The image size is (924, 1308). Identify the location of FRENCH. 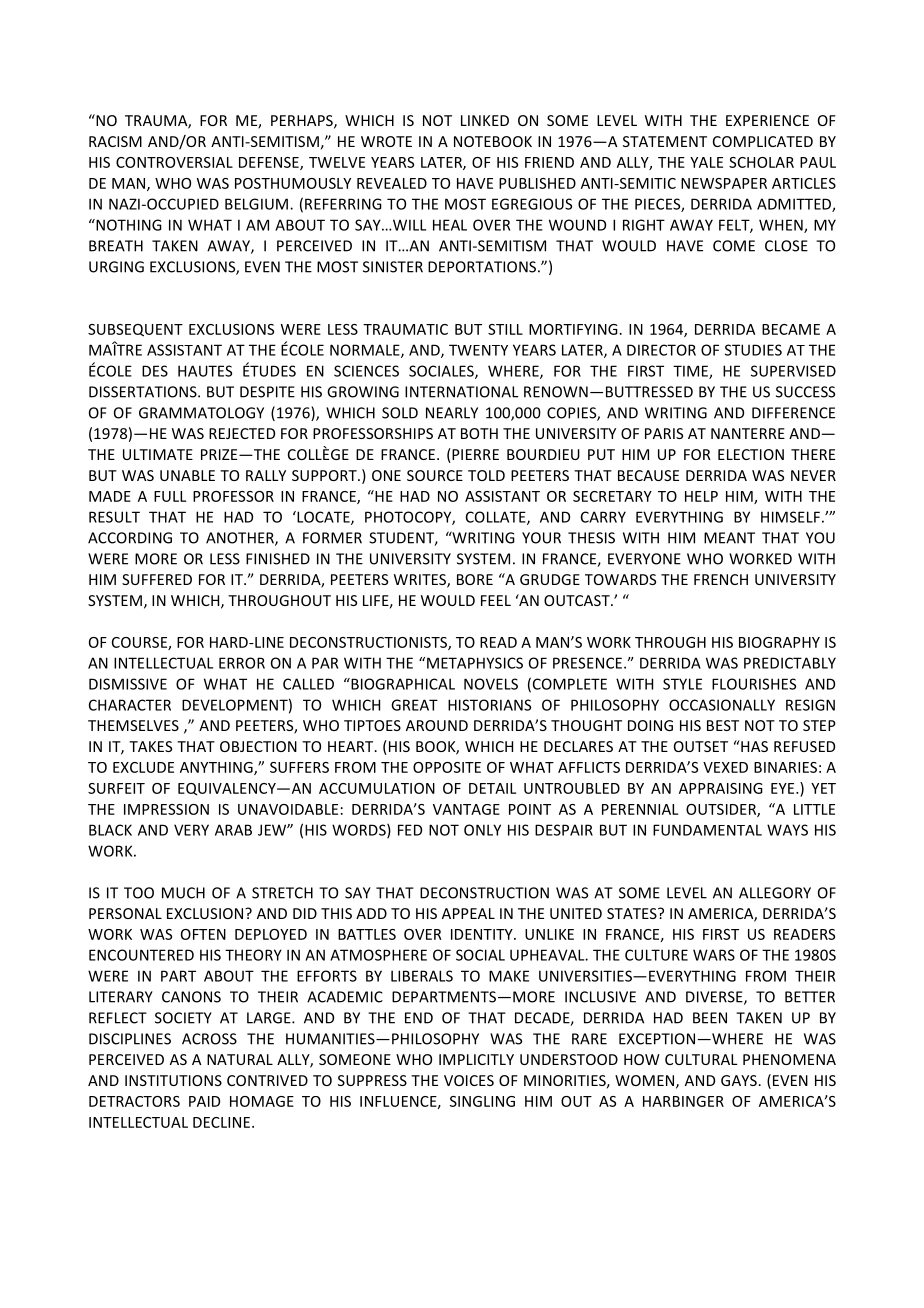
(721, 579).
